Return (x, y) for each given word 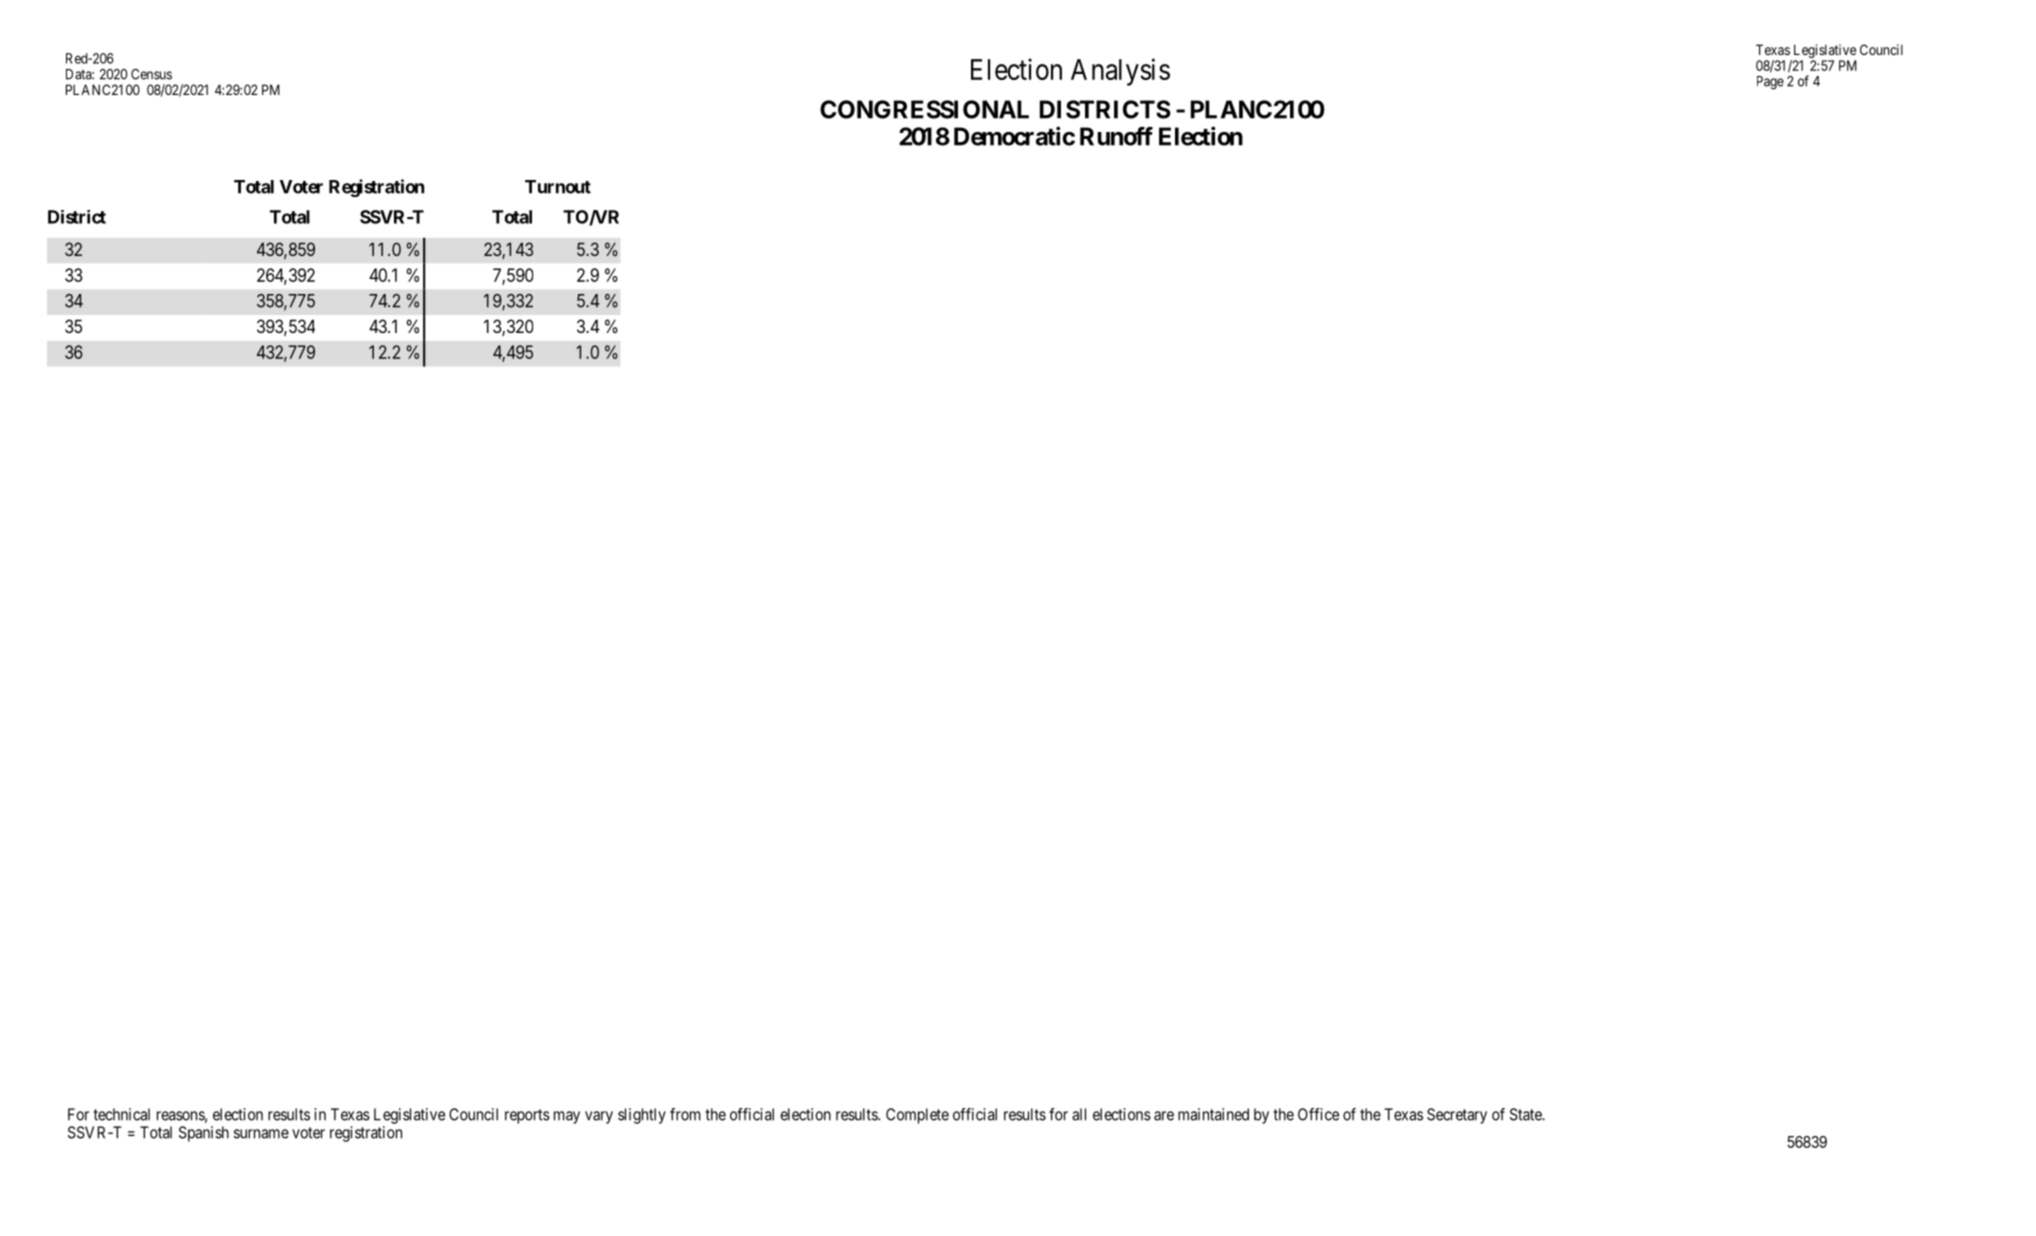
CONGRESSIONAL (924, 109)
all (1079, 1114)
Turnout (558, 187)
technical (121, 1114)
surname (261, 1134)
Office (1318, 1114)
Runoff (1116, 136)
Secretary (1457, 1116)
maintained (1213, 1114)
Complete (917, 1116)
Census (151, 74)
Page (1770, 83)
